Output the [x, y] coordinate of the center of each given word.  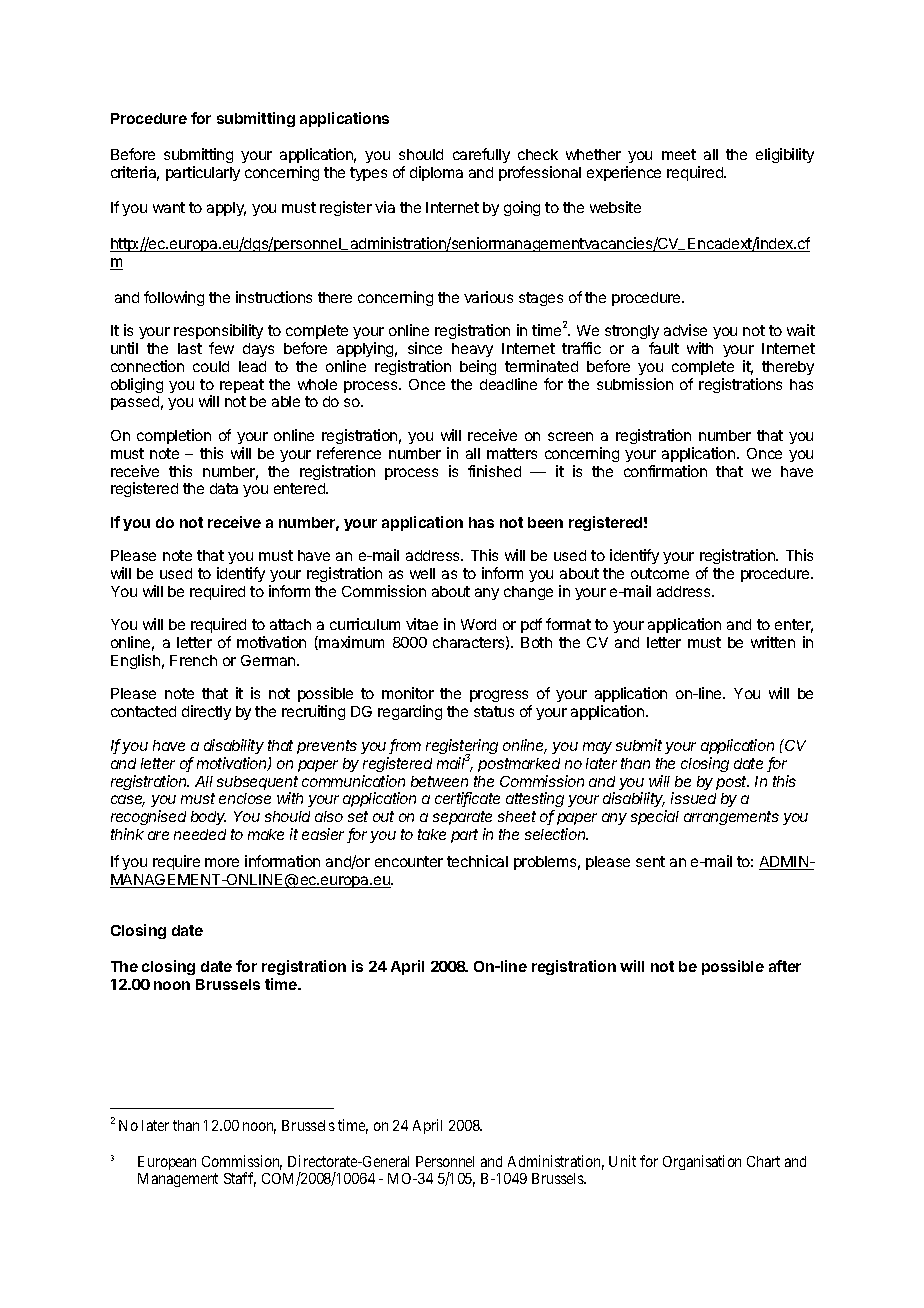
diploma [436, 173]
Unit [622, 1161]
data [224, 488]
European [167, 1163]
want [169, 207]
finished [494, 471]
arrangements [731, 818]
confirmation [665, 471]
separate [462, 818]
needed [200, 834]
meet [679, 154]
